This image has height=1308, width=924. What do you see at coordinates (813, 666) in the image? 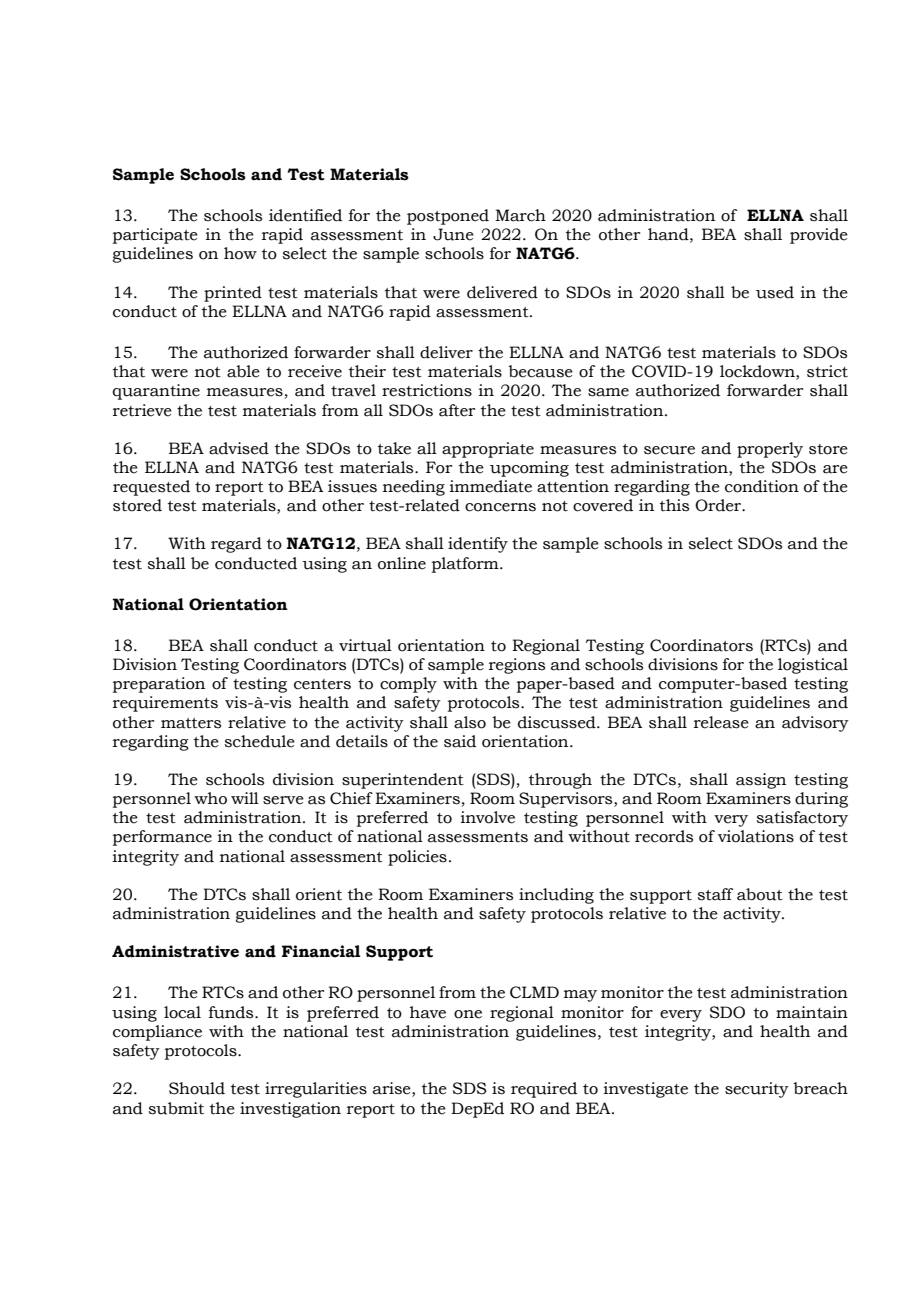
I see `logistical` at bounding box center [813, 666].
